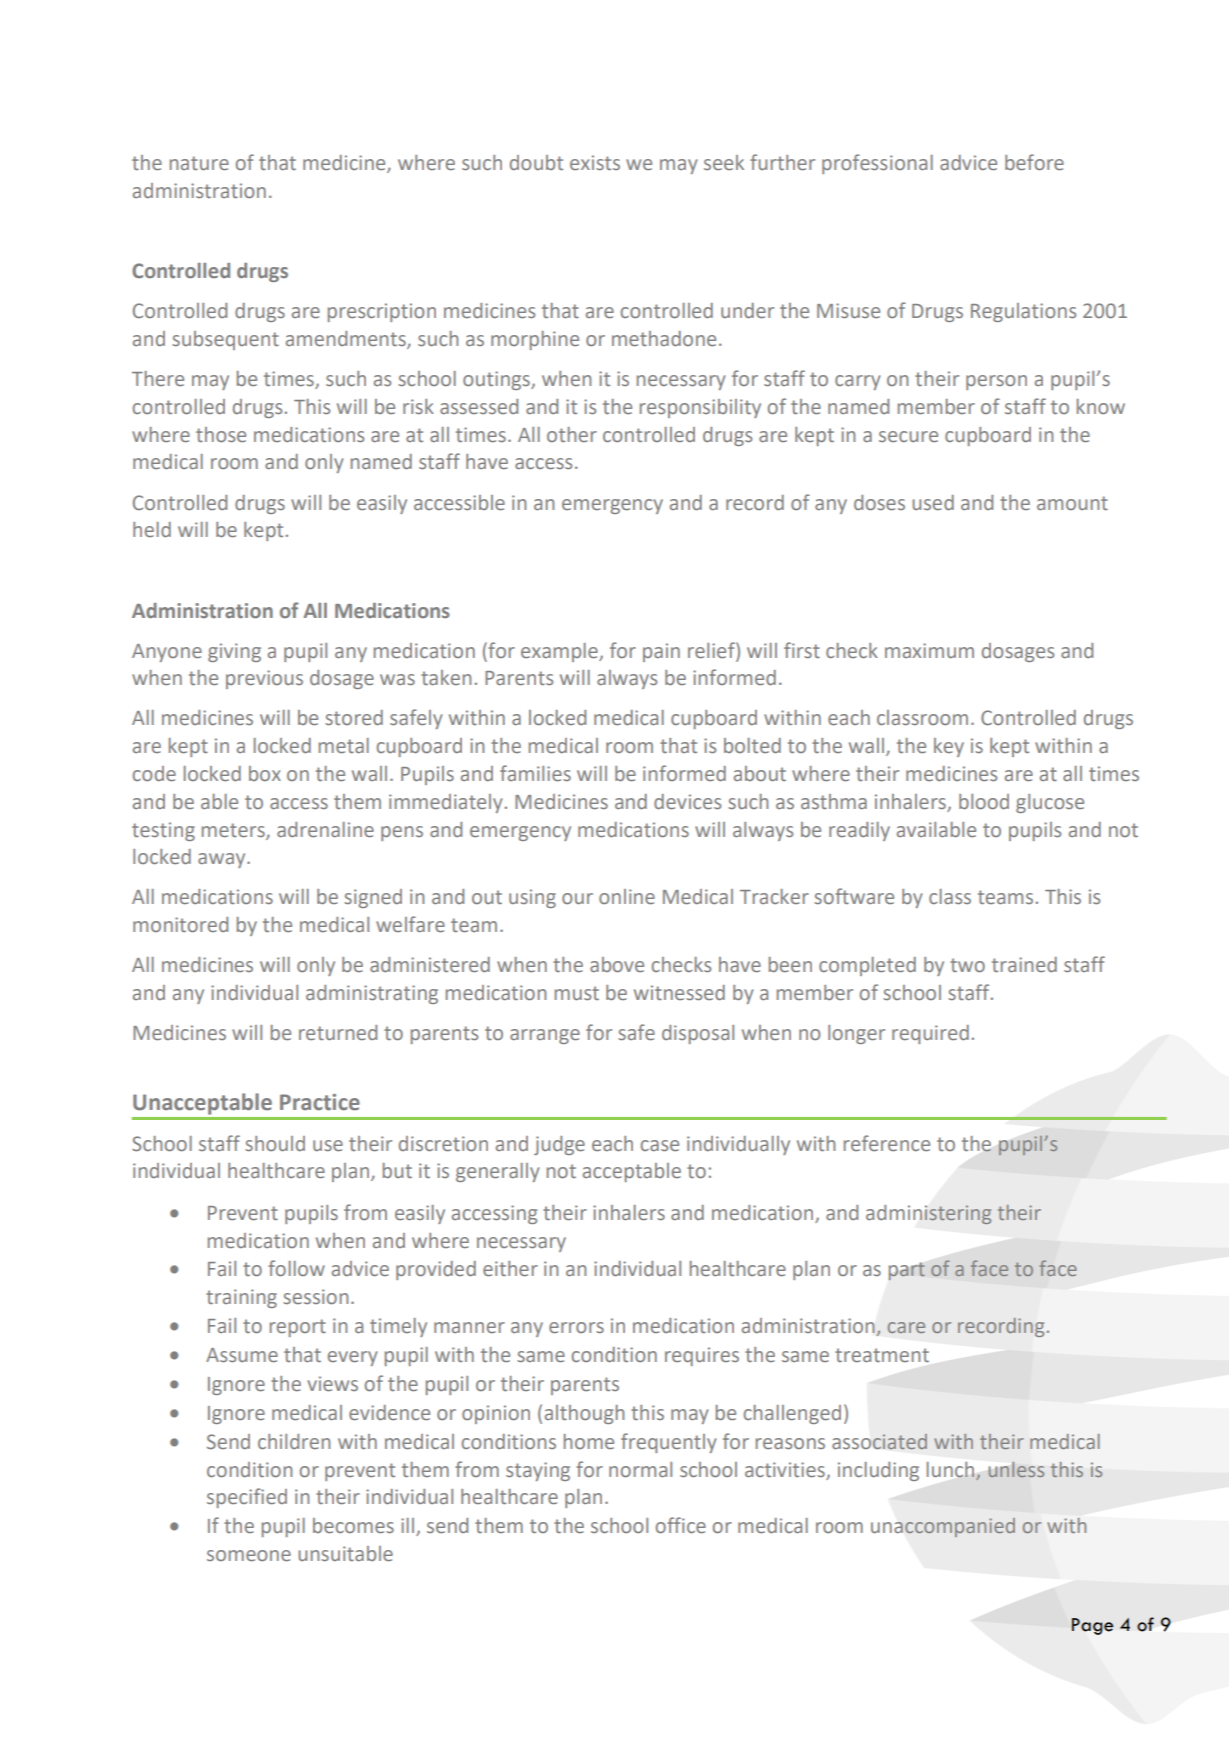  What do you see at coordinates (199, 163) in the screenshot?
I see `nature` at bounding box center [199, 163].
